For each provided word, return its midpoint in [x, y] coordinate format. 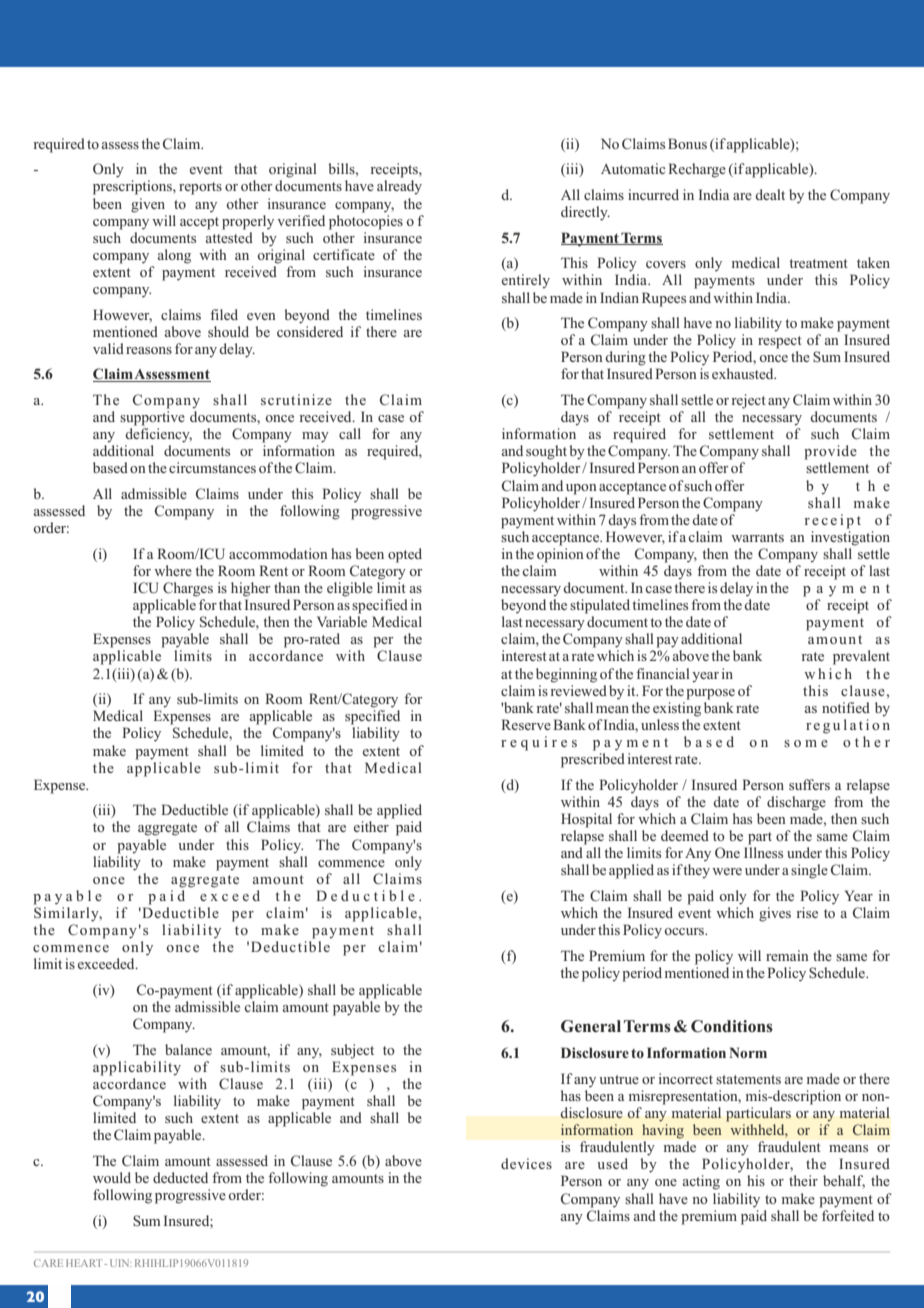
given [148, 205]
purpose [710, 694]
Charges [188, 589]
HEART [85, 1263]
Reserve [526, 724]
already [399, 187]
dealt [770, 194]
